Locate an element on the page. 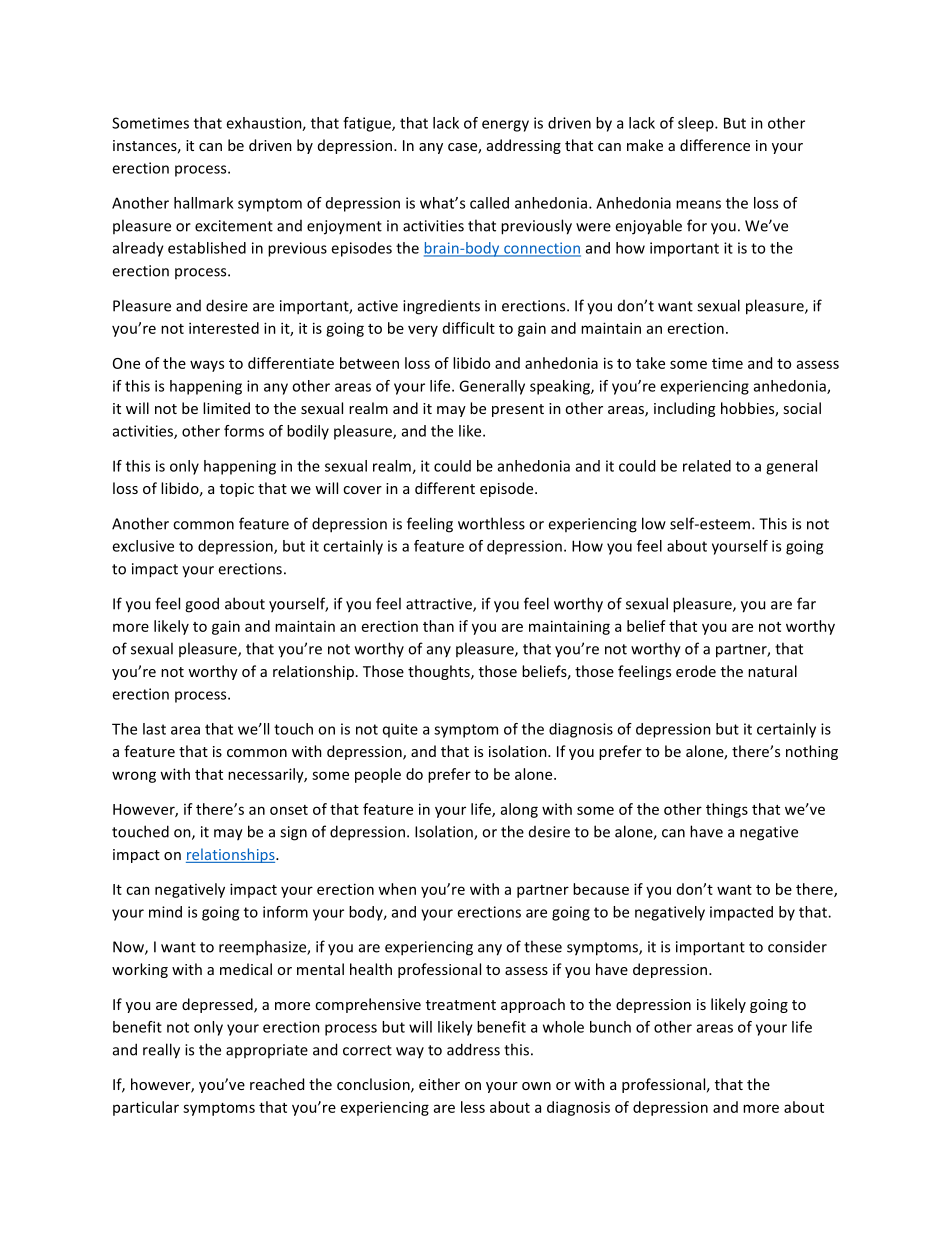 The image size is (952, 1233). hallmark is located at coordinates (203, 203).
